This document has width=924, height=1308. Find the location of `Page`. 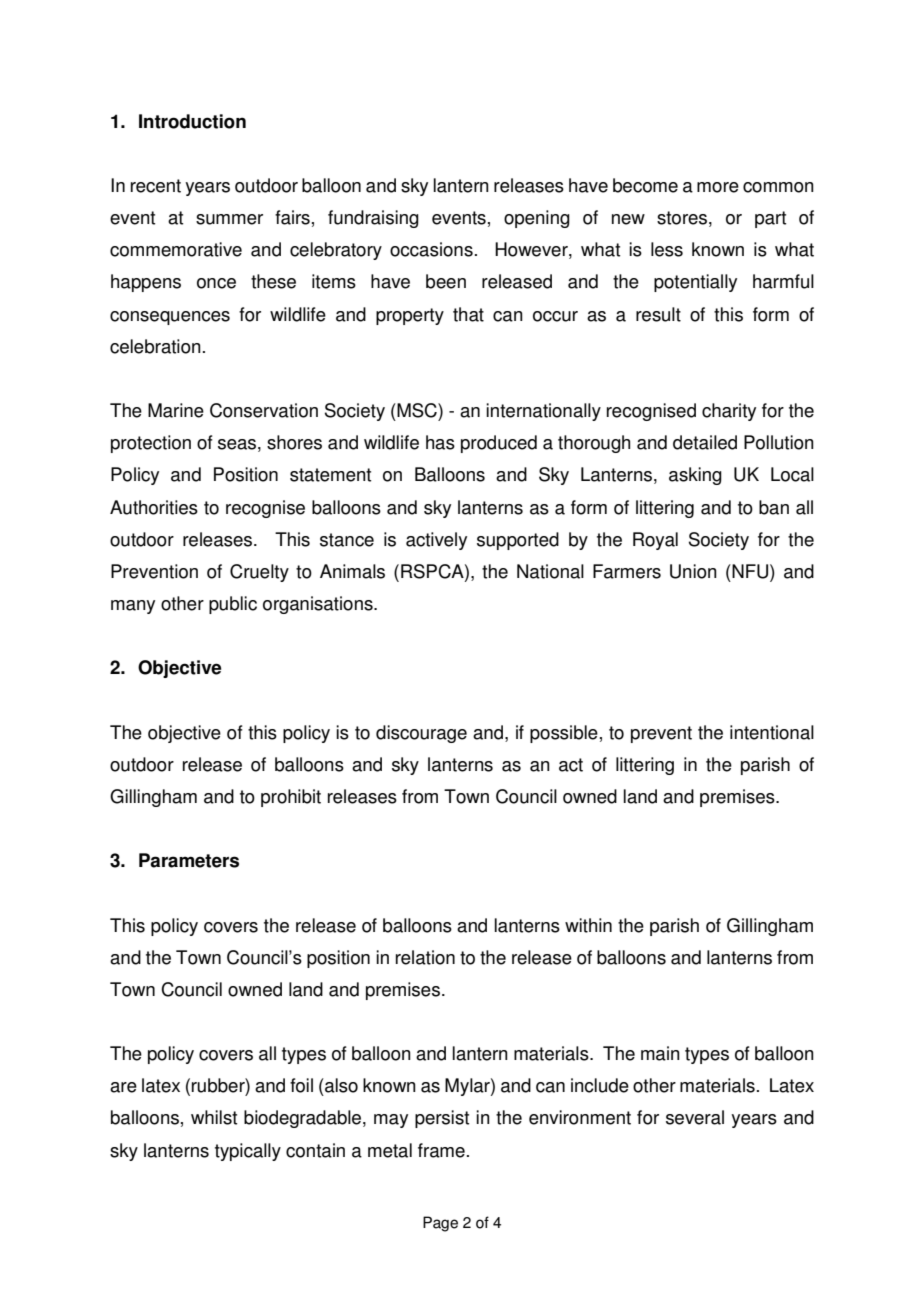

Page is located at coordinates (440, 1224).
